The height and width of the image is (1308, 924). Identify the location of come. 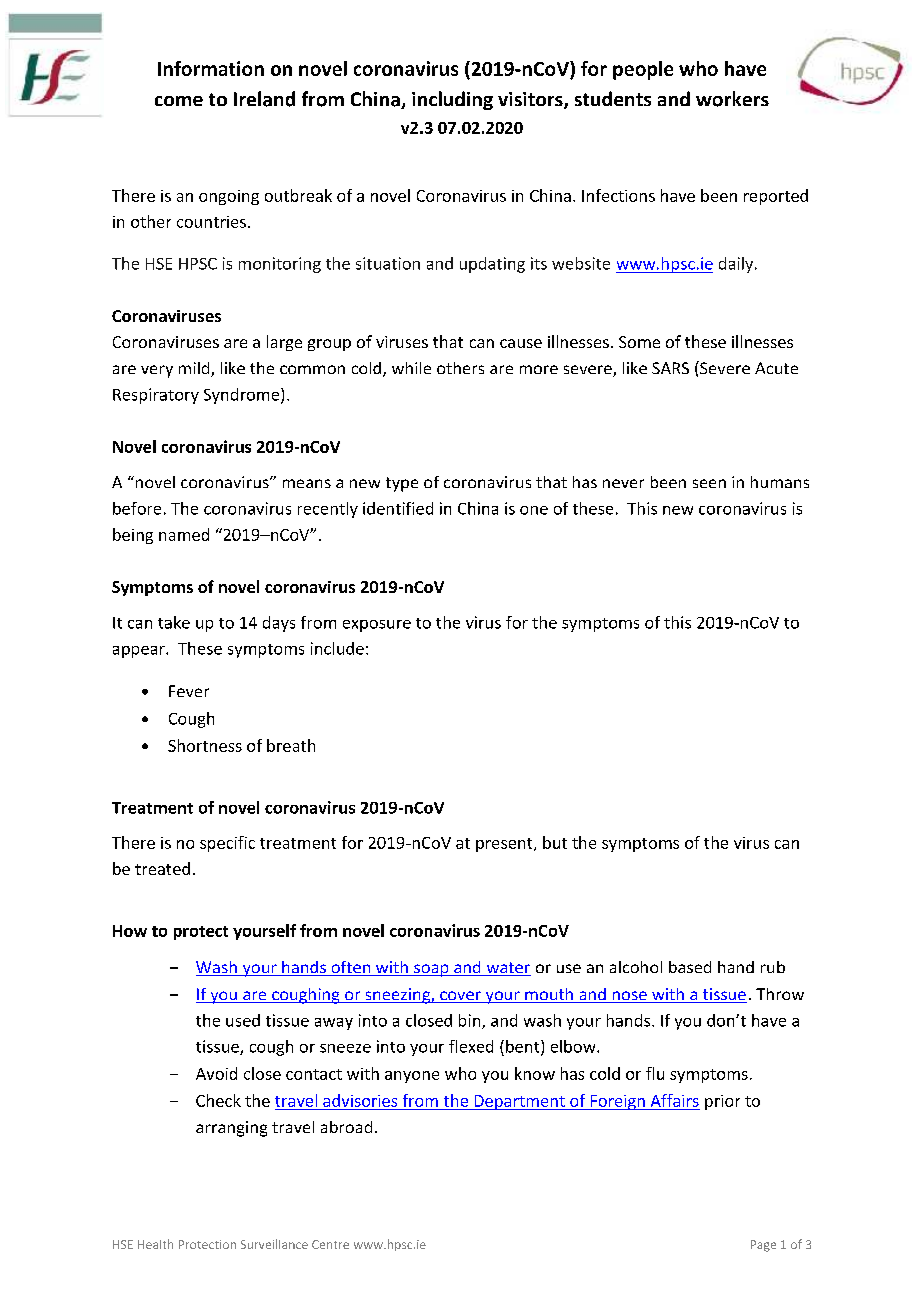
(179, 101).
